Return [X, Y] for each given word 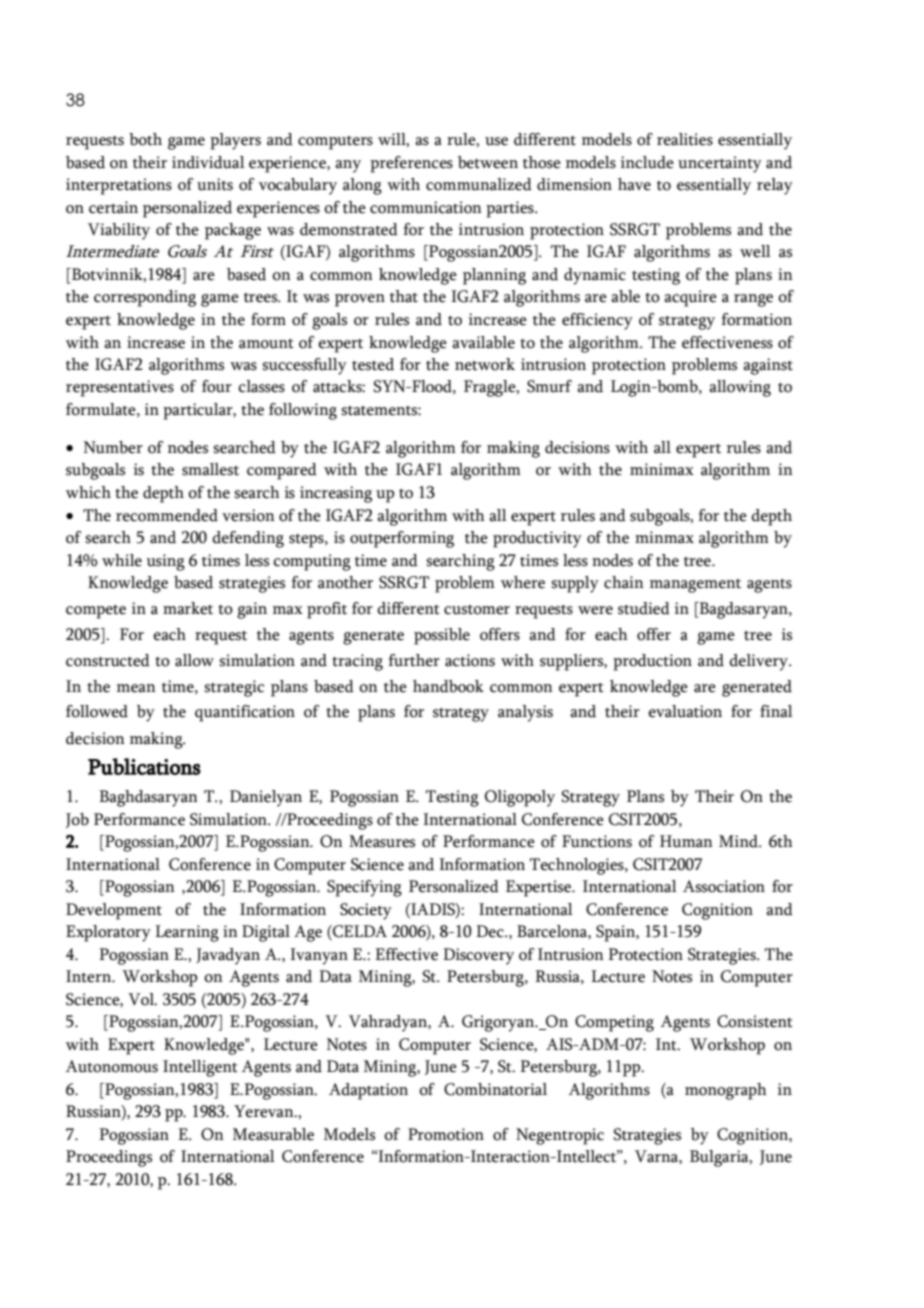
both [145, 139]
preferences [411, 164]
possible [442, 636]
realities [685, 139]
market [188, 608]
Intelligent [200, 1068]
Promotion [446, 1134]
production [652, 662]
